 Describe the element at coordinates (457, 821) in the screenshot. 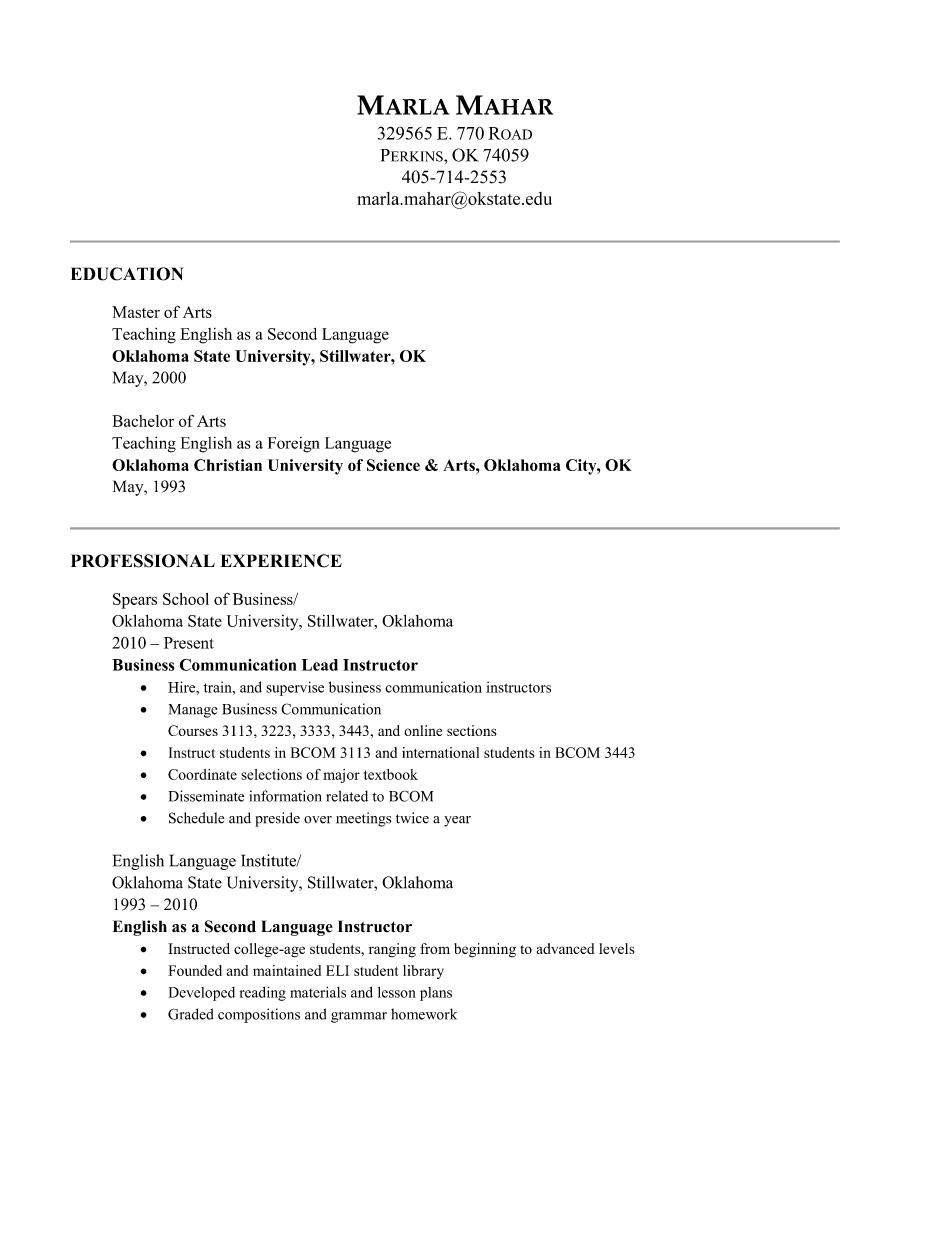

I see `year` at that location.
